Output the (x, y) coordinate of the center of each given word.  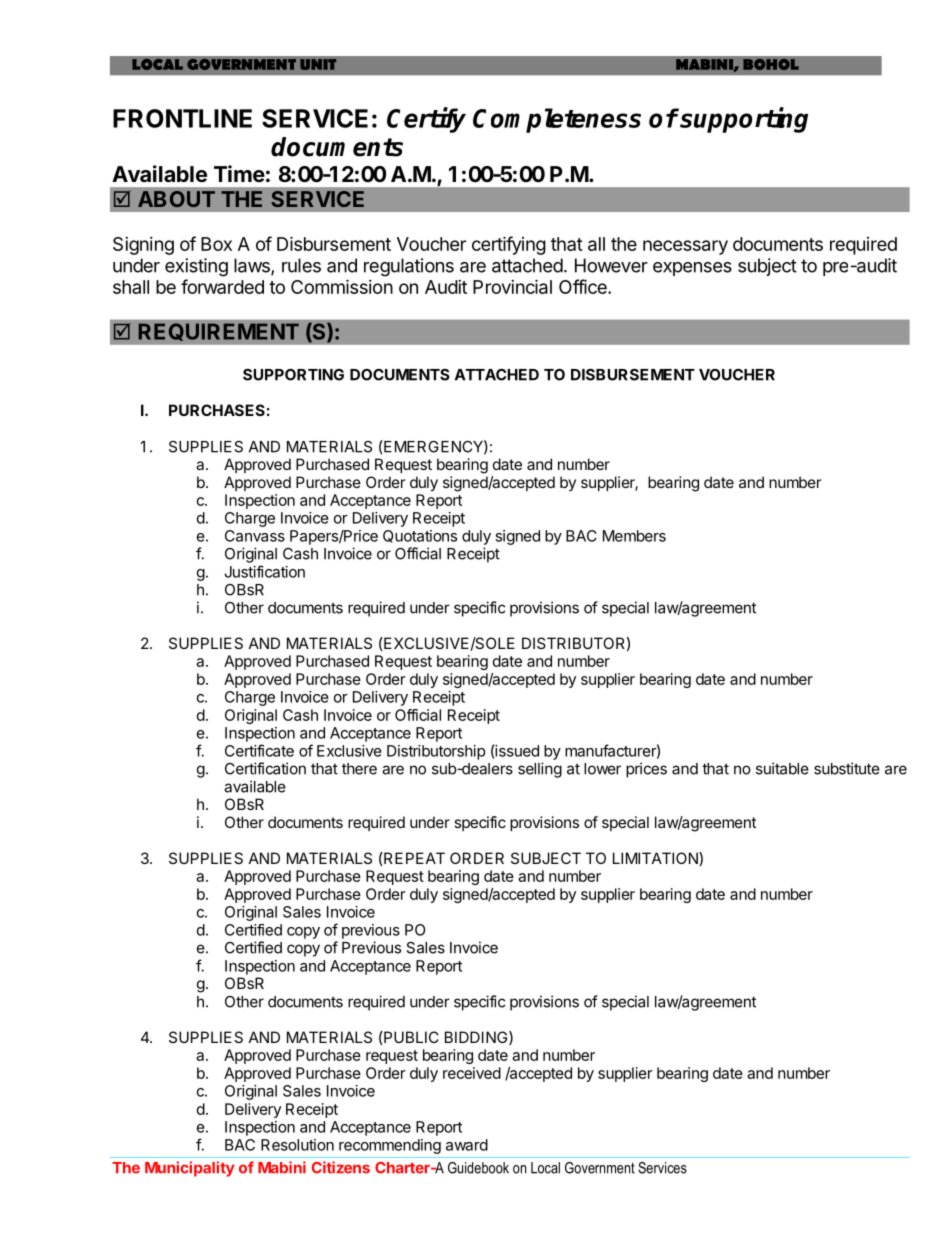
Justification (265, 571)
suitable (782, 768)
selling (540, 770)
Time (239, 173)
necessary (685, 247)
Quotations (420, 536)
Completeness (557, 120)
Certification (265, 768)
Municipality (190, 1169)
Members (634, 536)
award (467, 1145)
